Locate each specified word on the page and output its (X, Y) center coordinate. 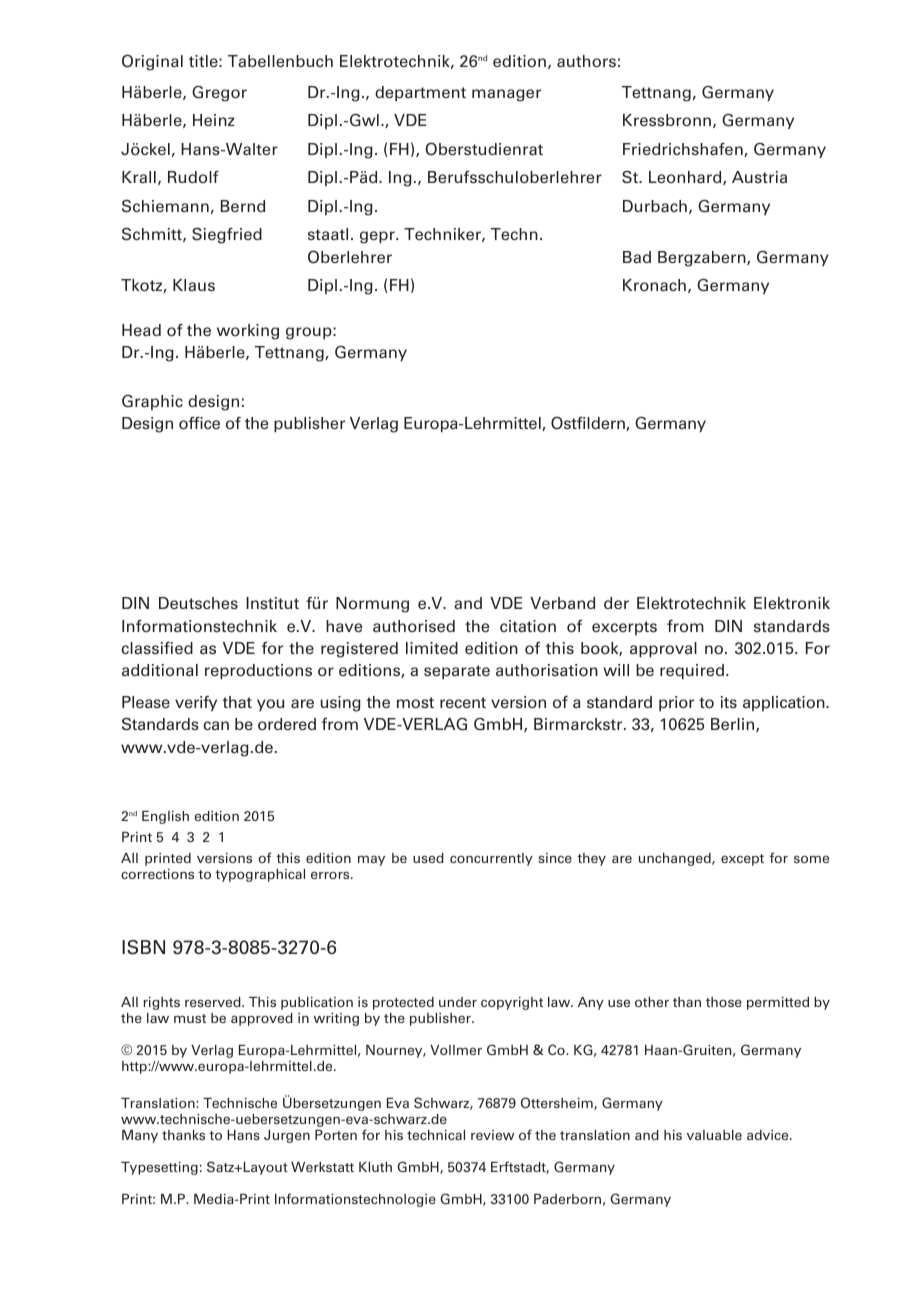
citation (528, 626)
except (742, 860)
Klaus (194, 285)
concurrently (491, 859)
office (199, 423)
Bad (637, 257)
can (216, 725)
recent (463, 702)
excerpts (624, 628)
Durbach (655, 206)
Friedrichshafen (684, 150)
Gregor (219, 93)
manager (506, 95)
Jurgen (287, 1136)
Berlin (734, 725)
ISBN (143, 947)
